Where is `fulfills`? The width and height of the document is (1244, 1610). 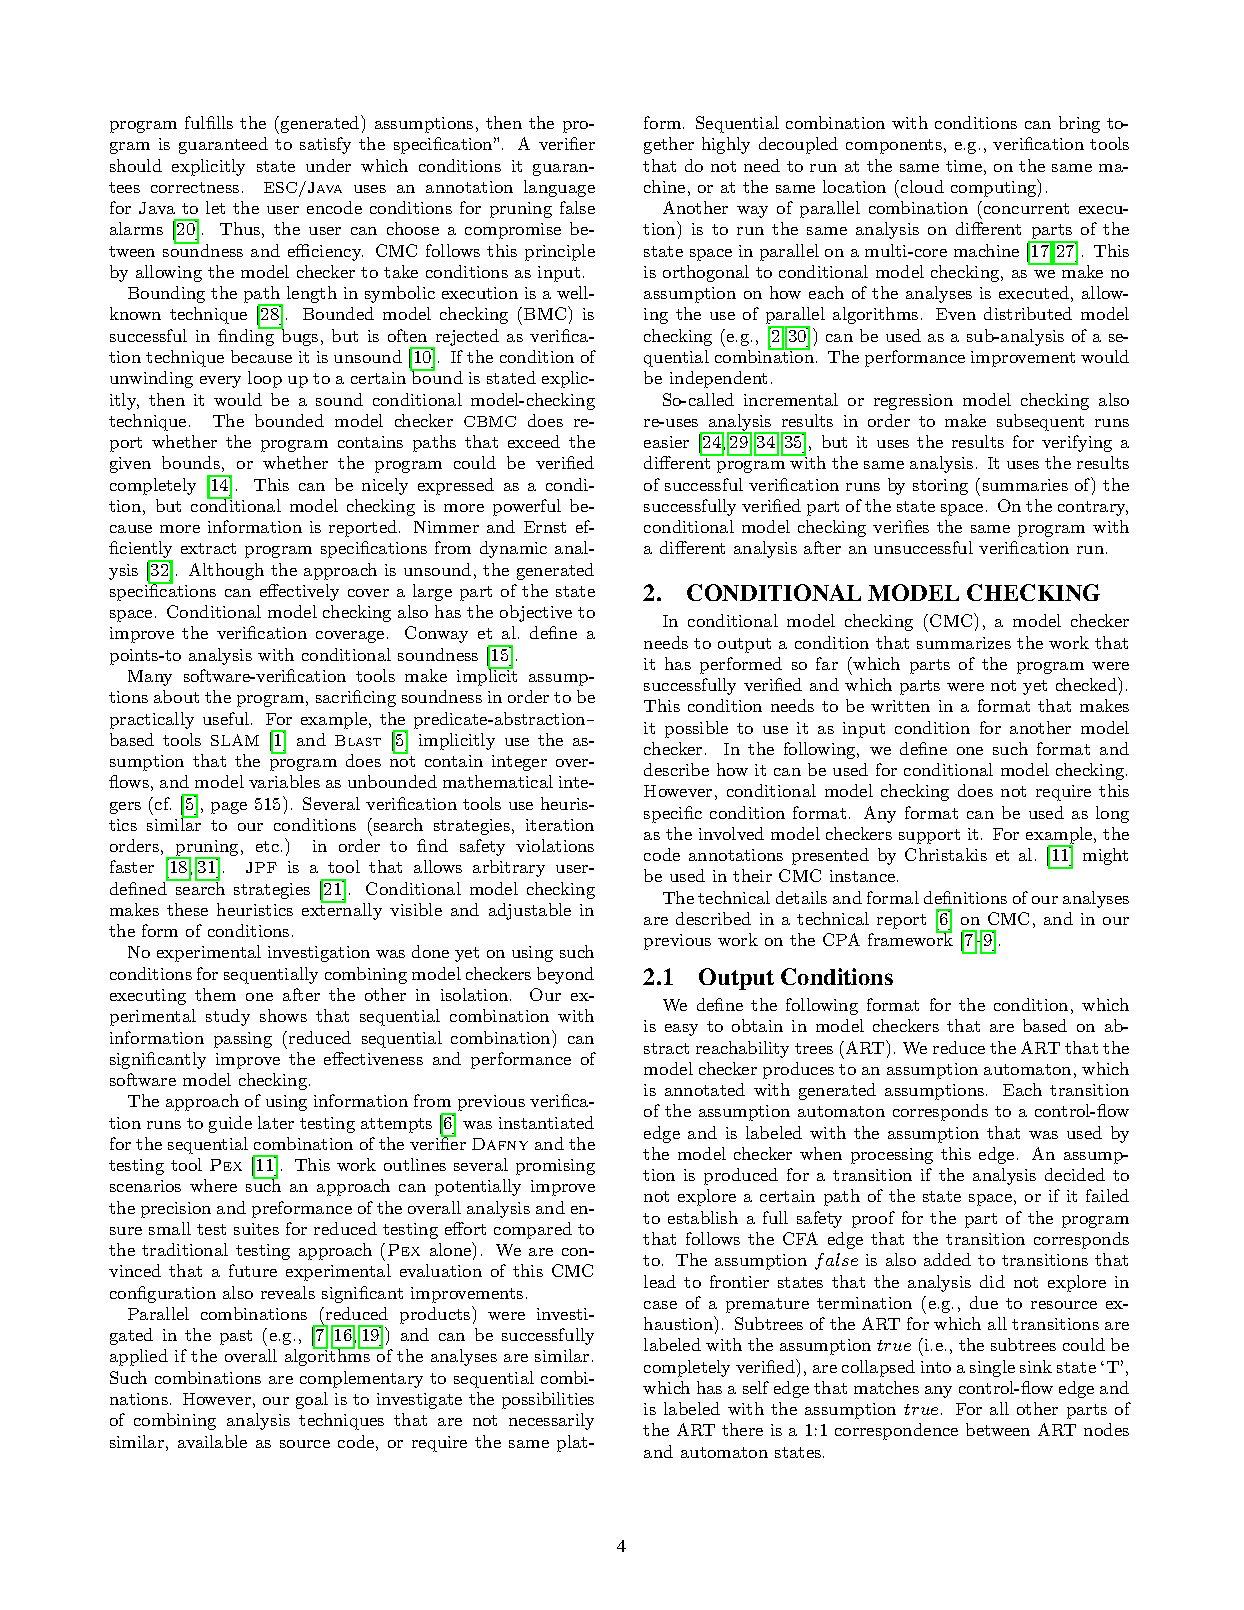 fulfills is located at coordinates (209, 122).
